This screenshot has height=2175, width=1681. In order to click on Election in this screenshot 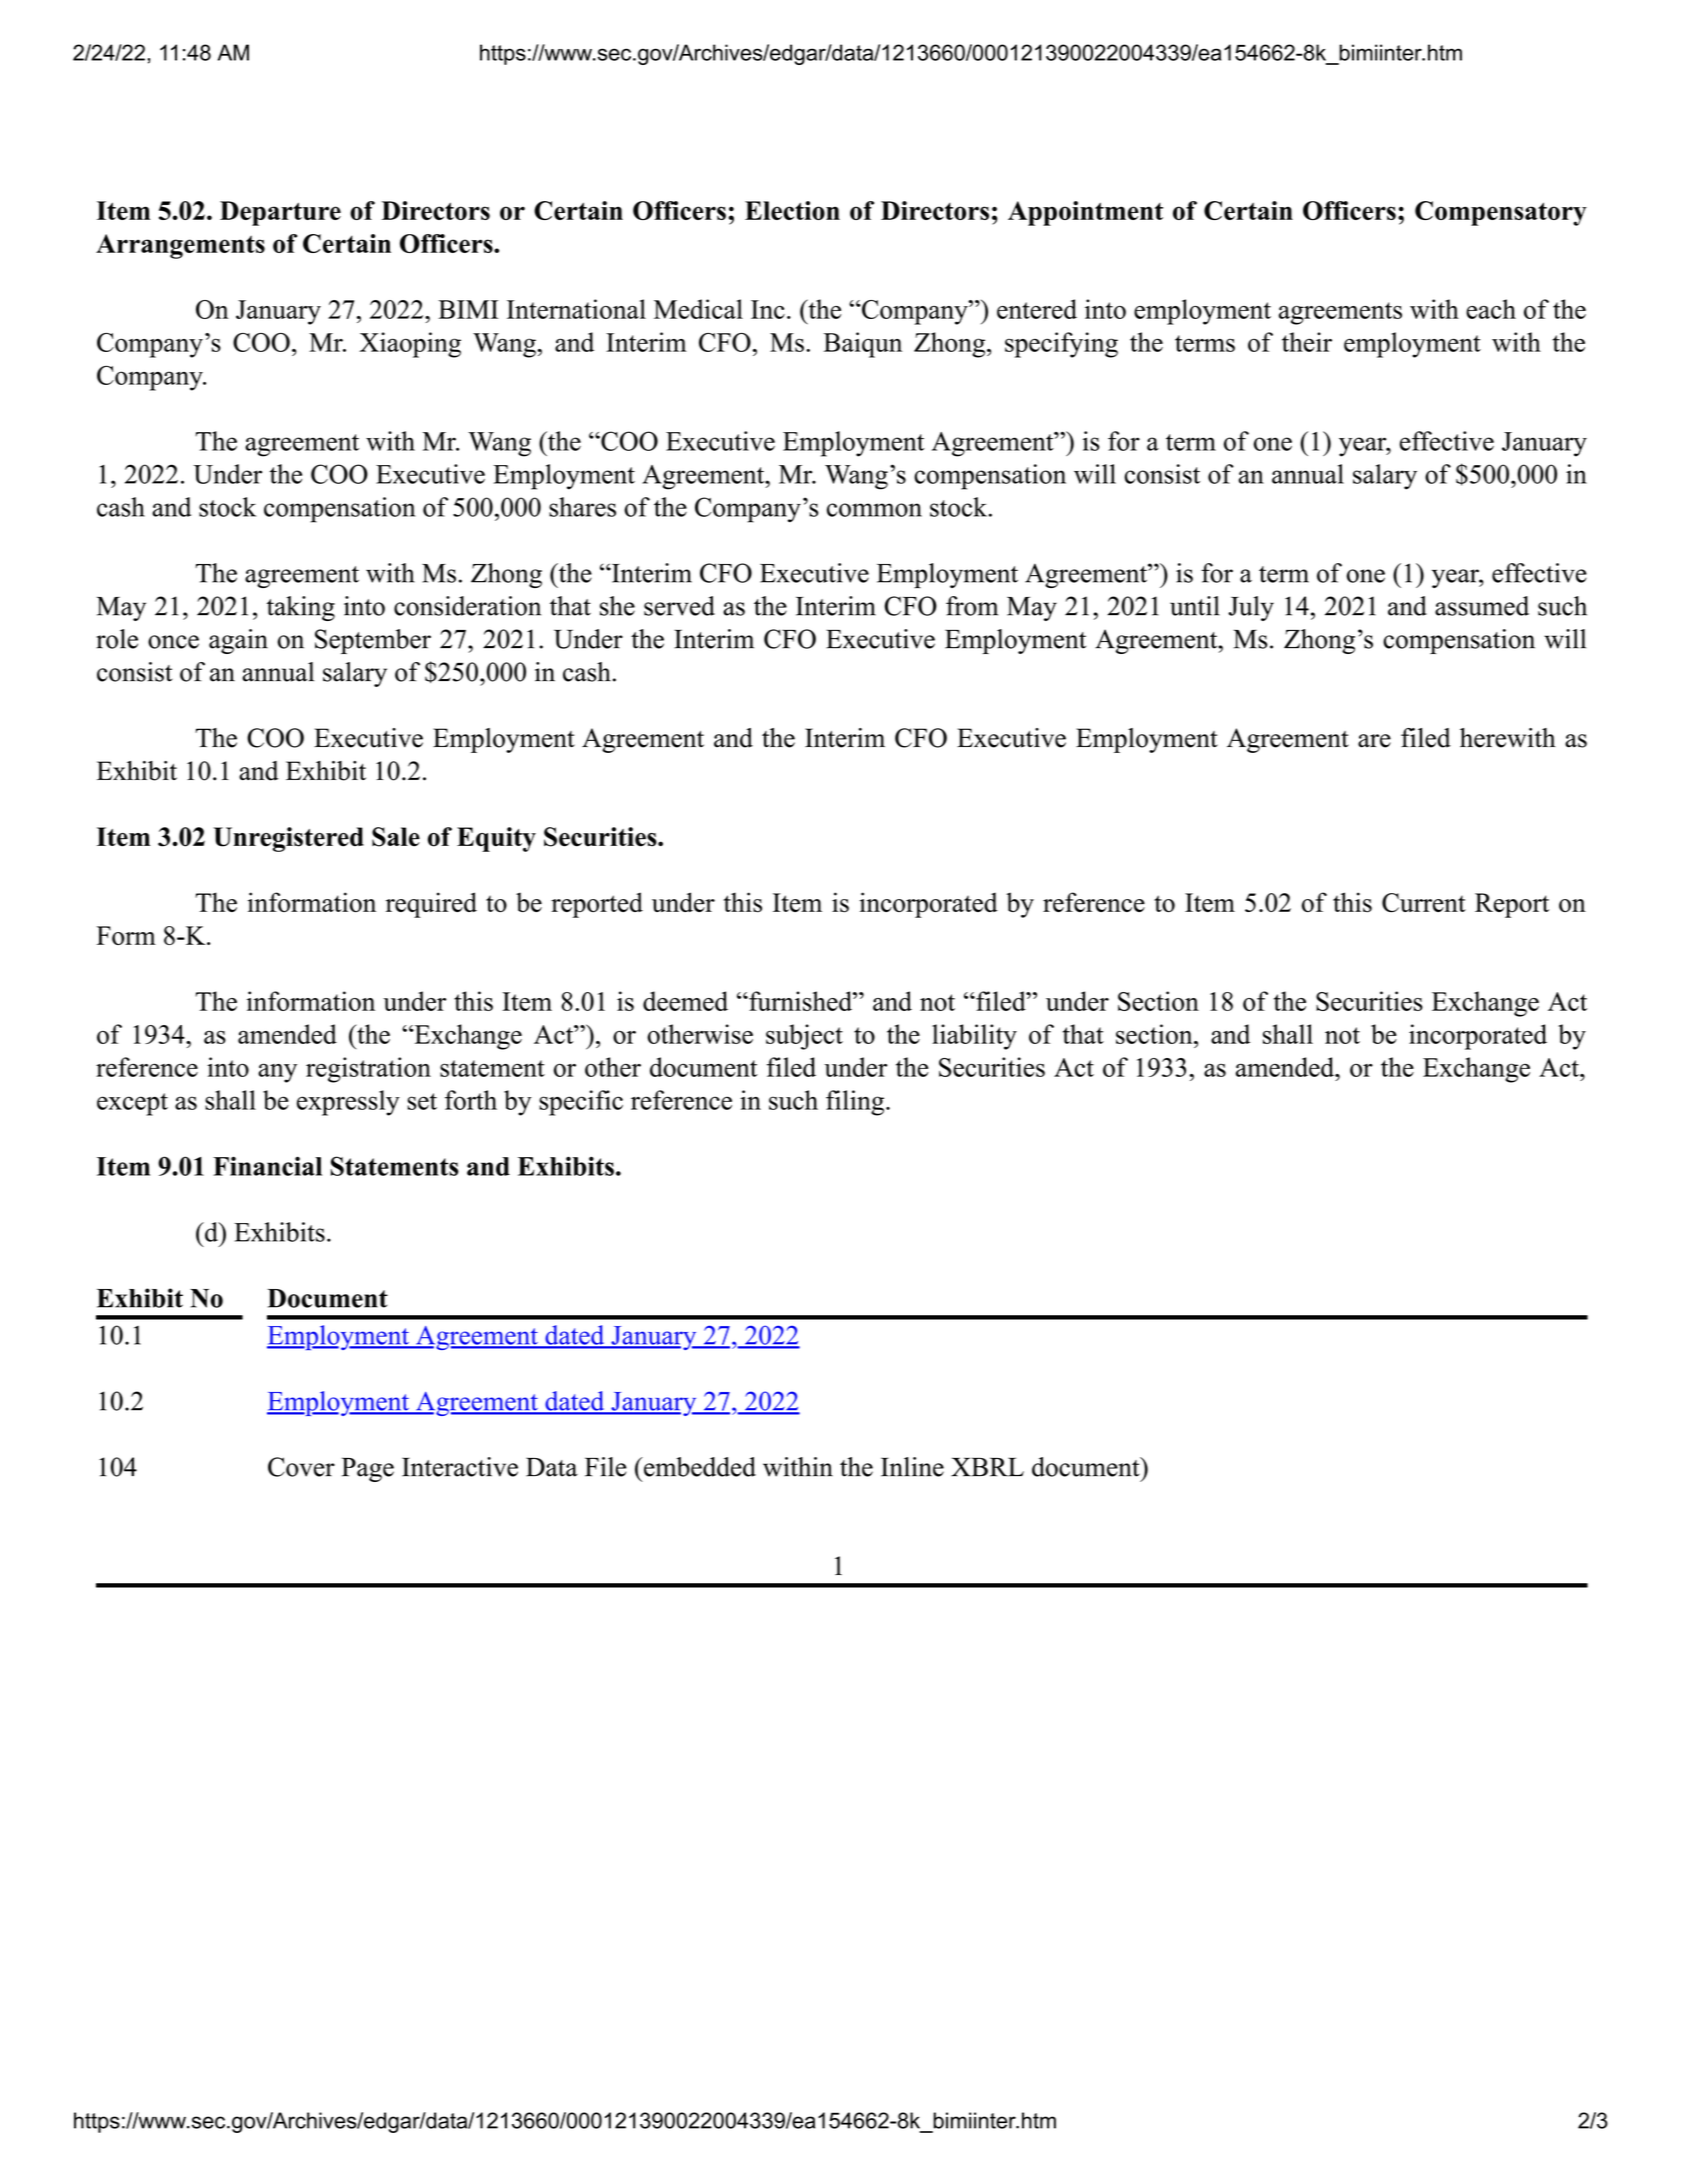, I will do `click(792, 210)`.
